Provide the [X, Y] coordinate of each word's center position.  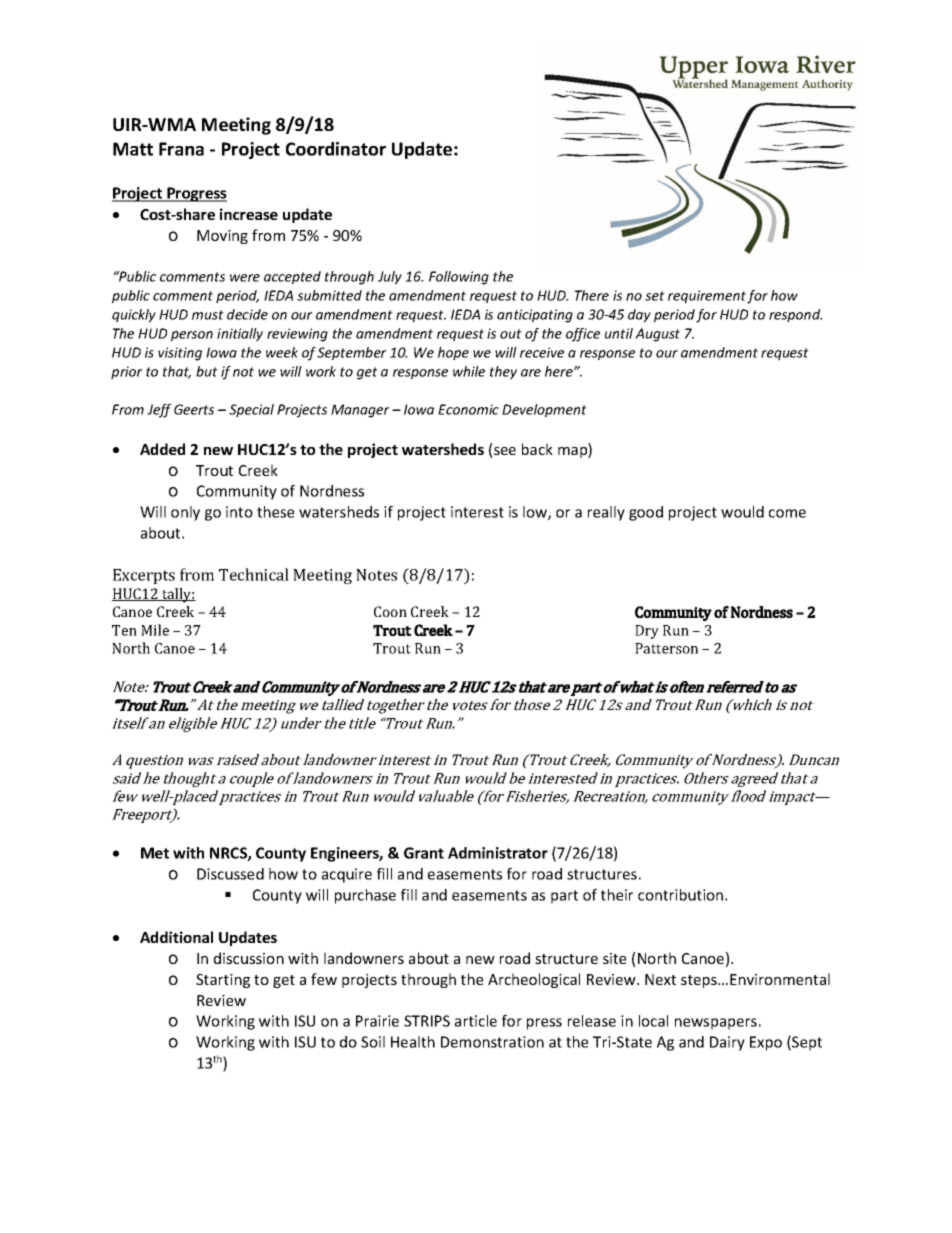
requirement [708, 297]
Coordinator [336, 149]
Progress [196, 194]
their [617, 895]
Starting [223, 981]
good [646, 513]
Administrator [498, 853]
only [185, 513]
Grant [424, 853]
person [192, 336]
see [505, 451]
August [657, 335]
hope [453, 353]
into [239, 512]
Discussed [230, 874]
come [787, 513]
